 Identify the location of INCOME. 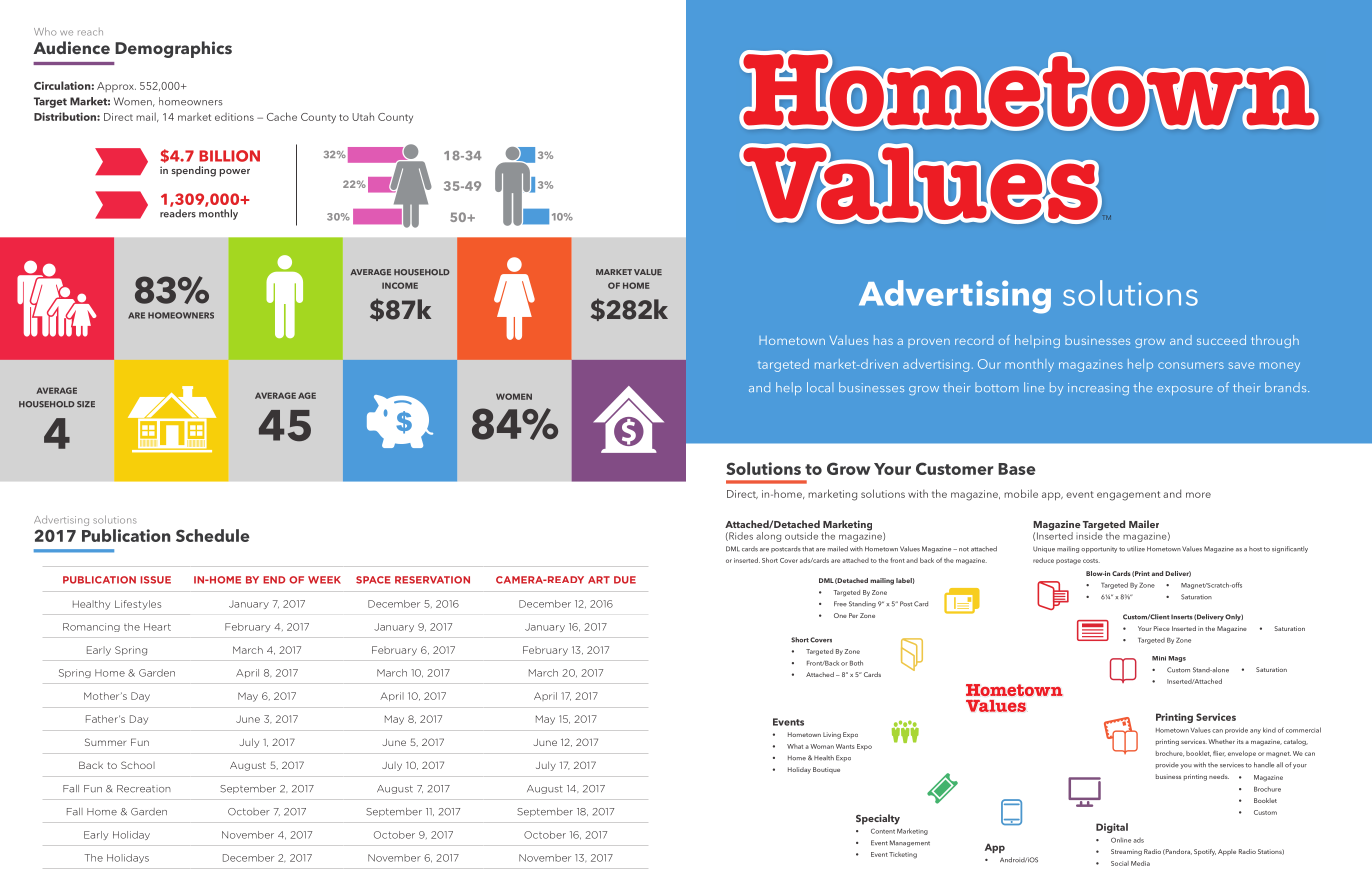
(400, 285).
